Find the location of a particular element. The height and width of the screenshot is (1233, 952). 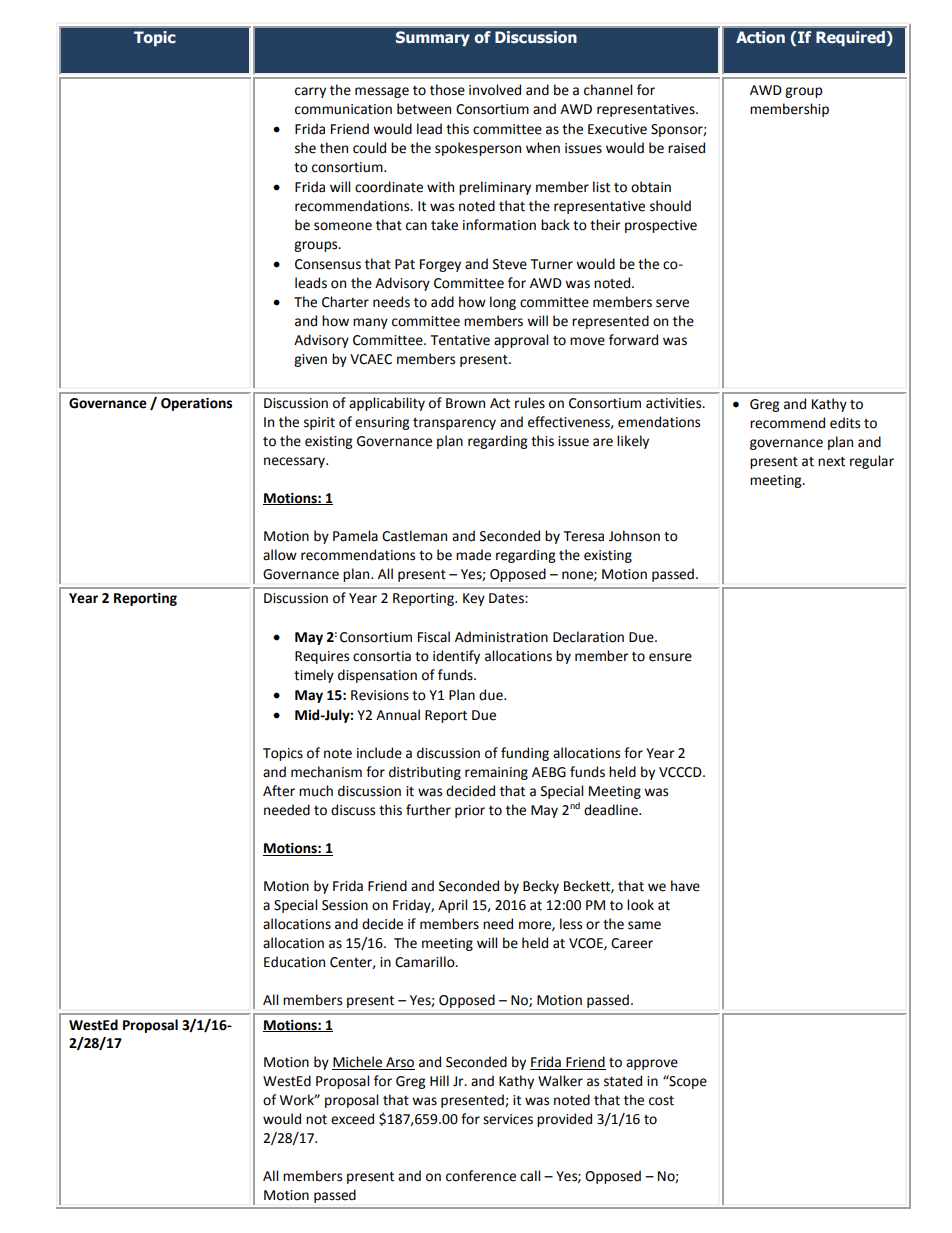

ensure is located at coordinates (670, 657).
